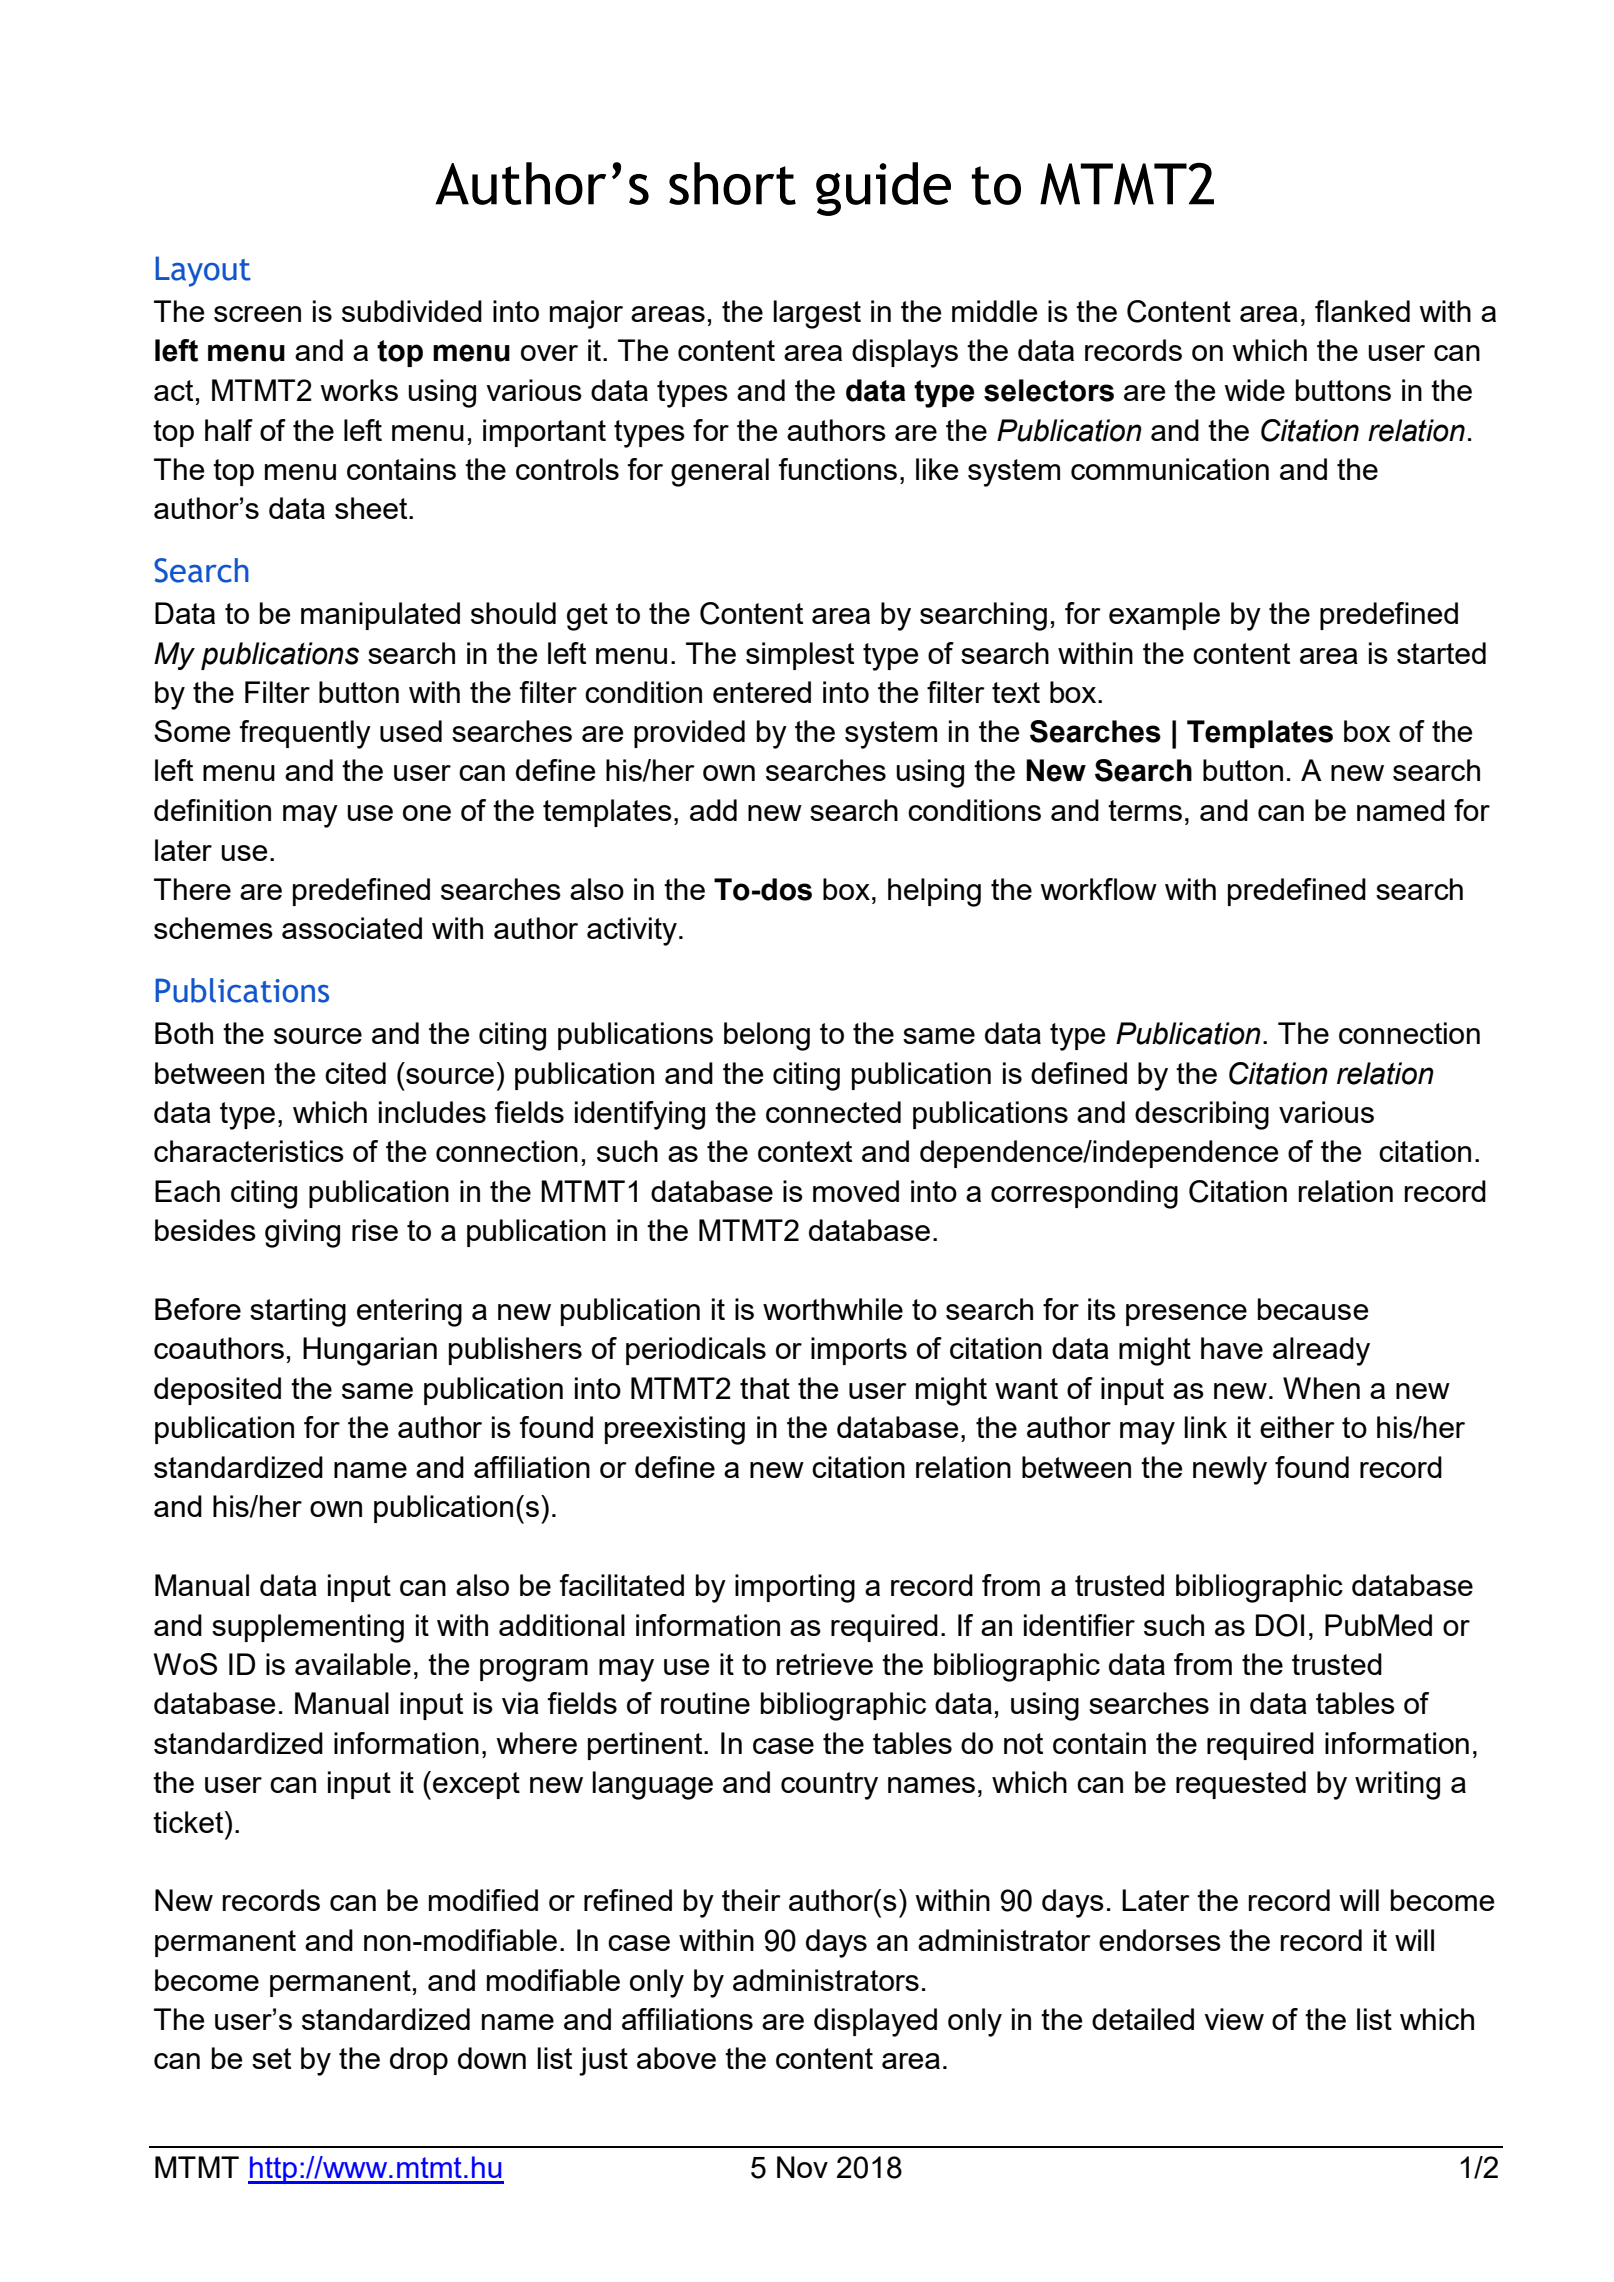  What do you see at coordinates (1202, 1115) in the screenshot?
I see `describing` at bounding box center [1202, 1115].
